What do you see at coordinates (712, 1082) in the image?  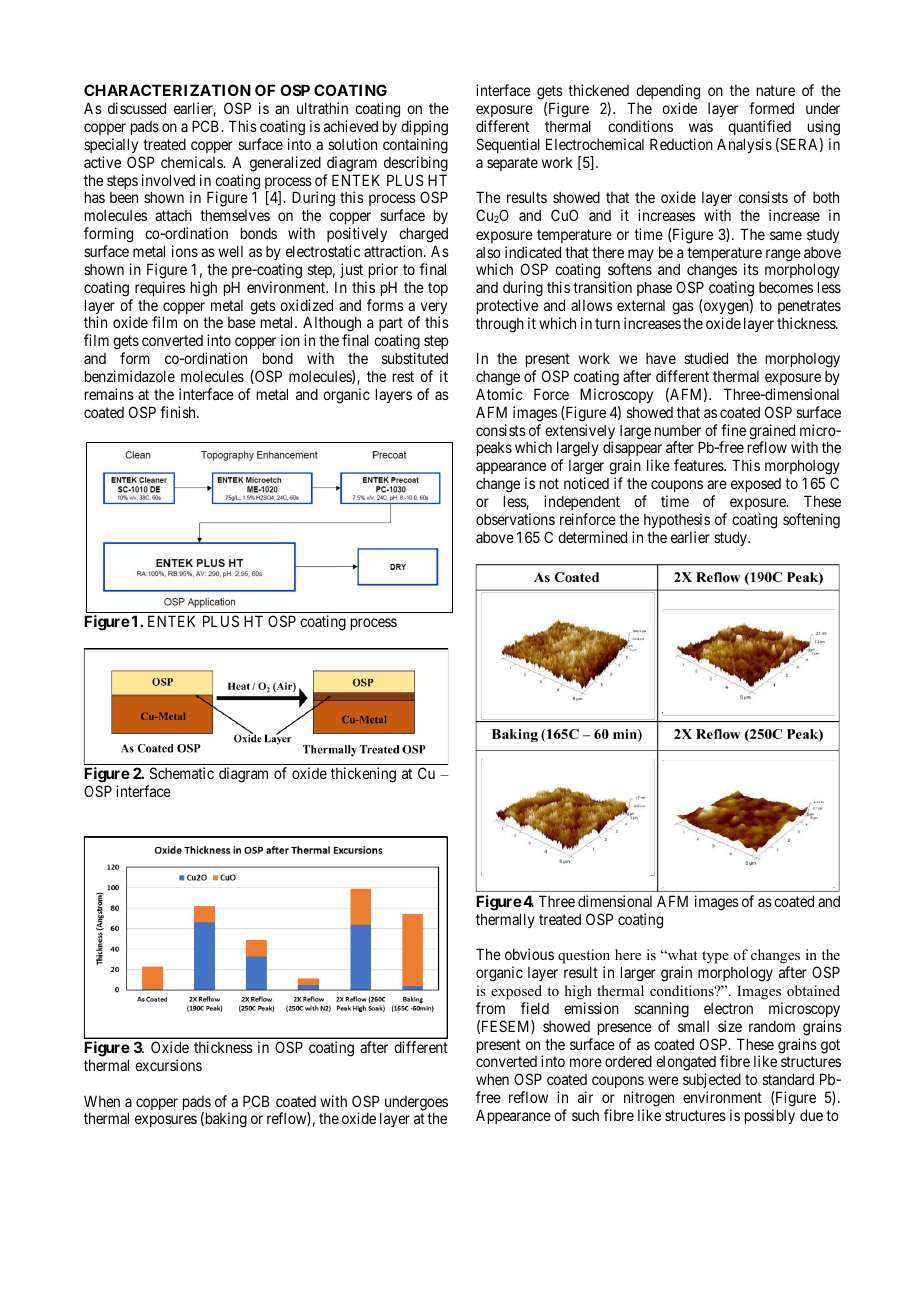 I see `subjected` at bounding box center [712, 1082].
